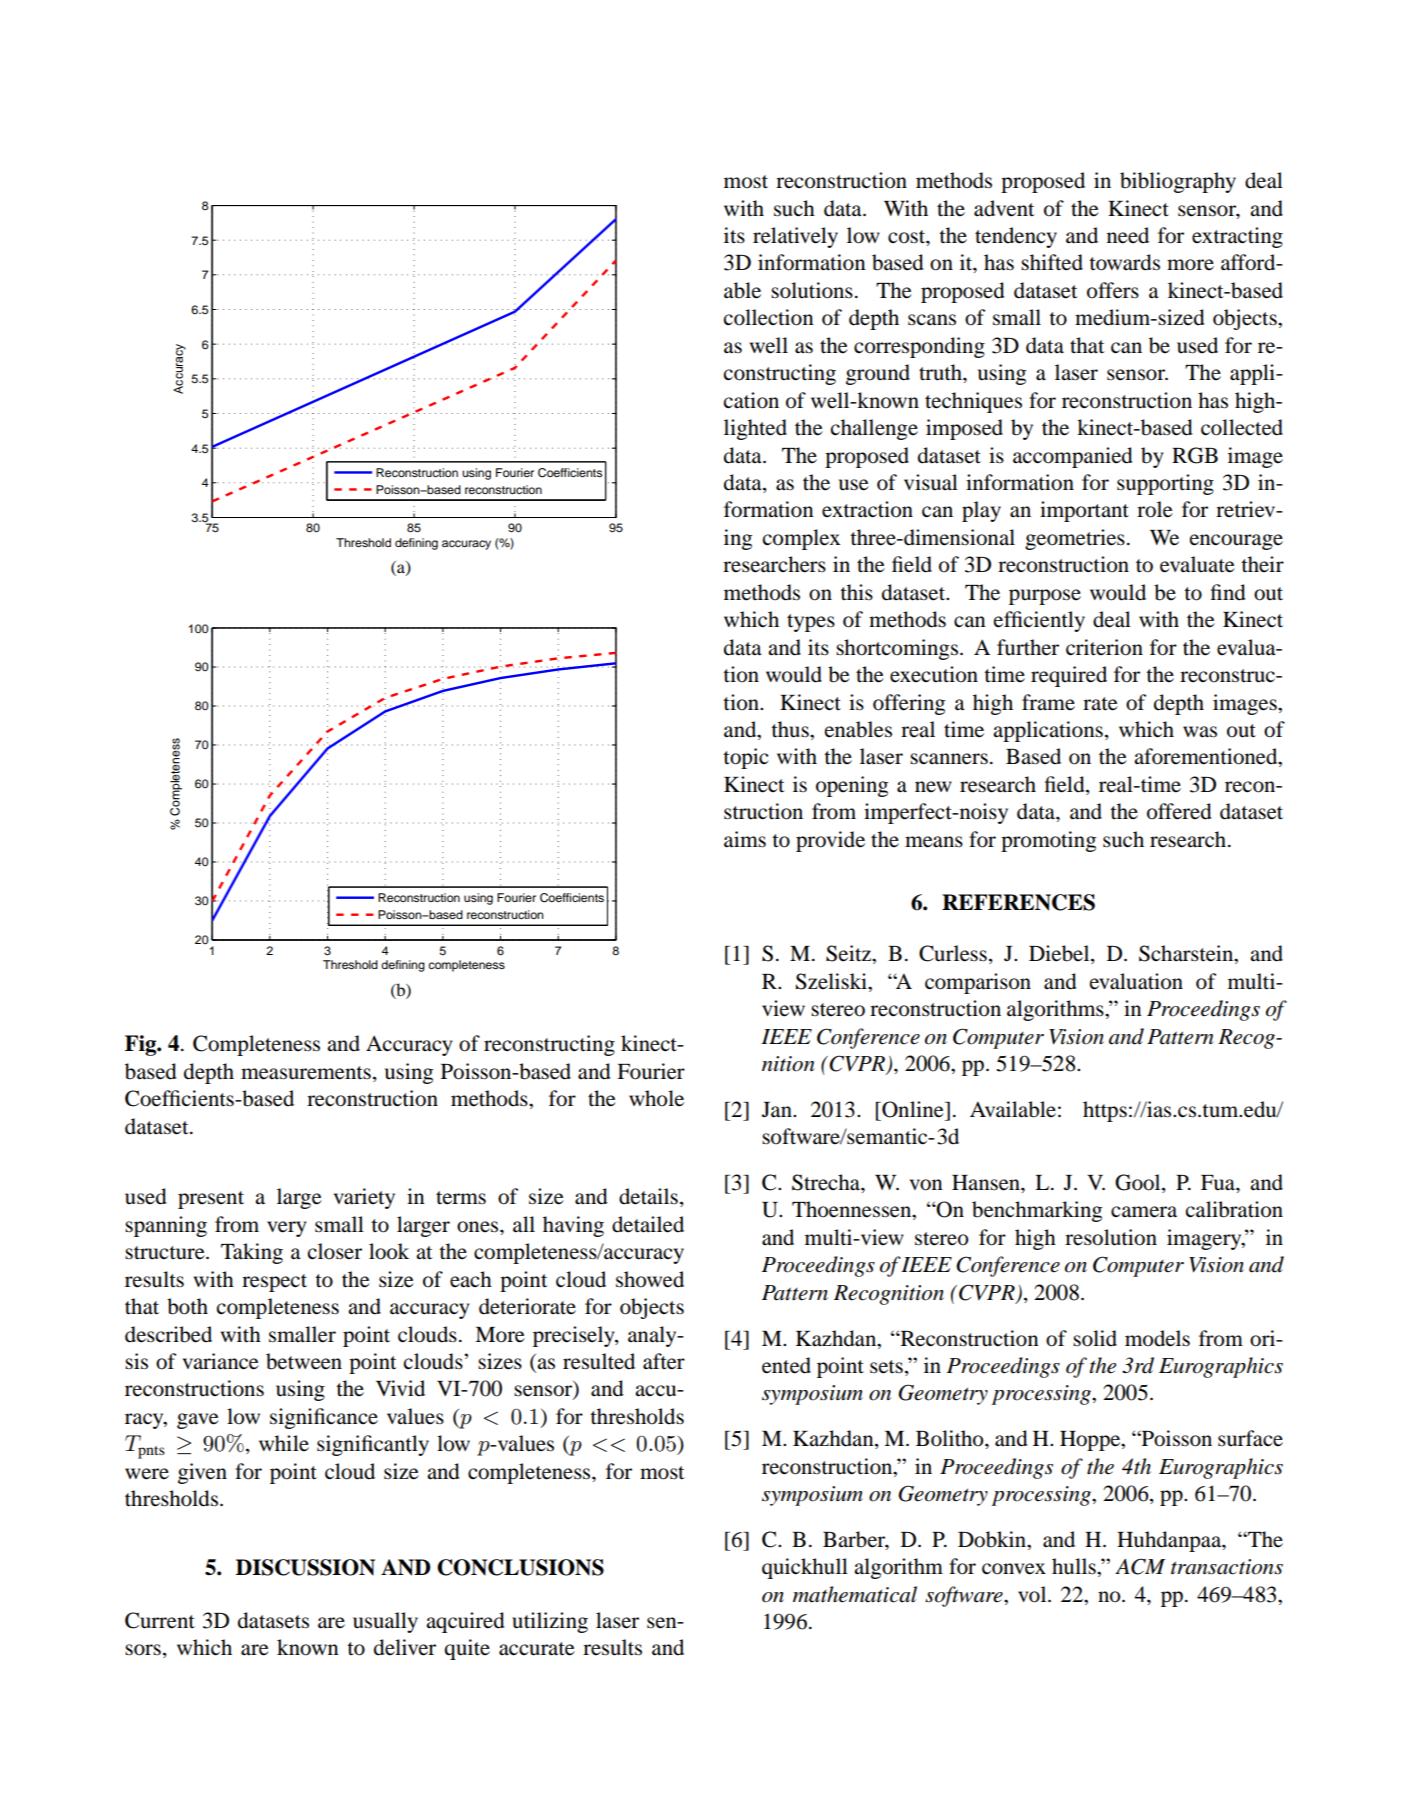 This screenshot has width=1405, height=1818. What do you see at coordinates (1140, 1566) in the screenshot?
I see `ACM` at bounding box center [1140, 1566].
